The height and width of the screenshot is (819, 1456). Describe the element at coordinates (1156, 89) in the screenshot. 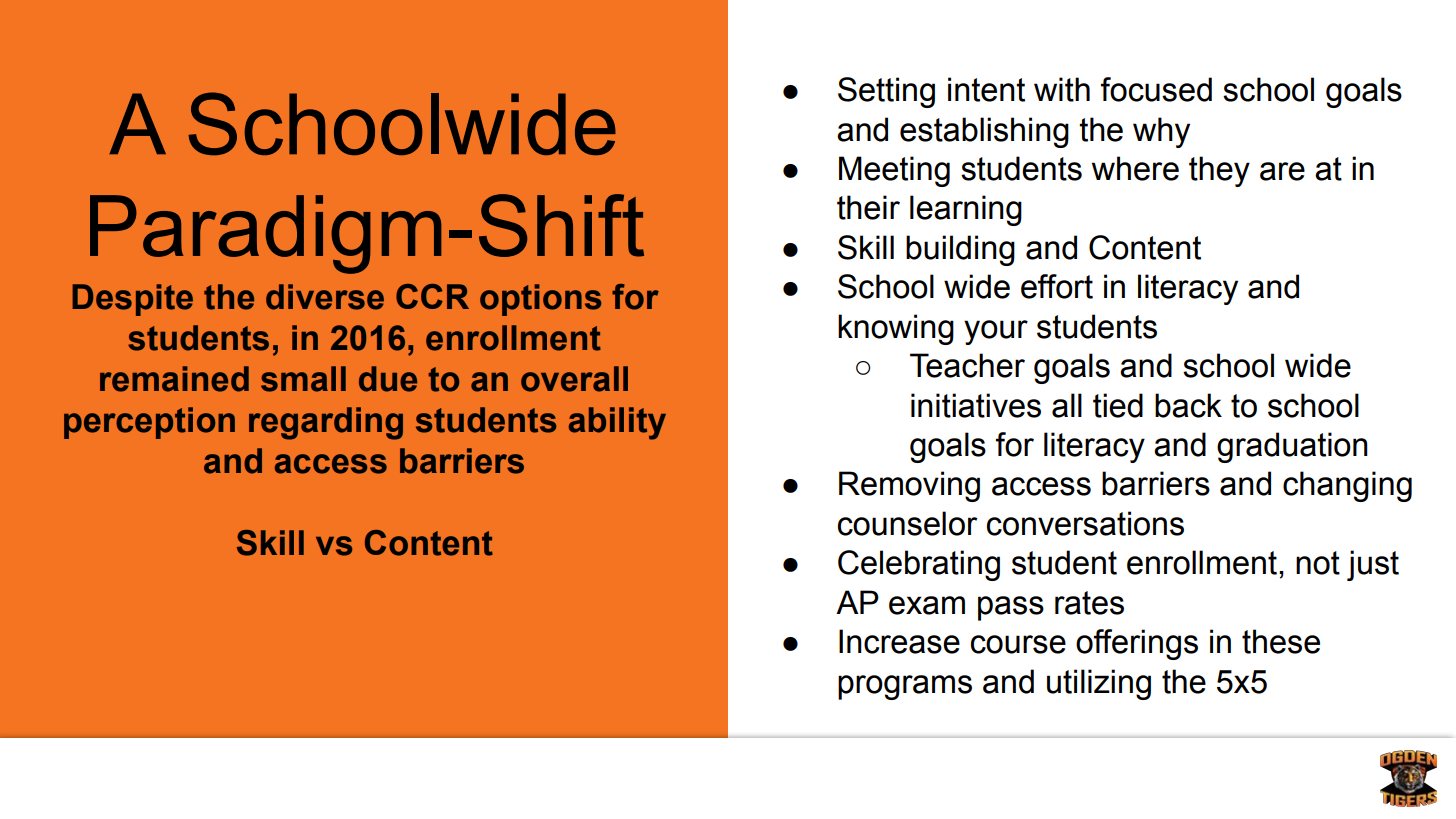

I see `focused` at that location.
